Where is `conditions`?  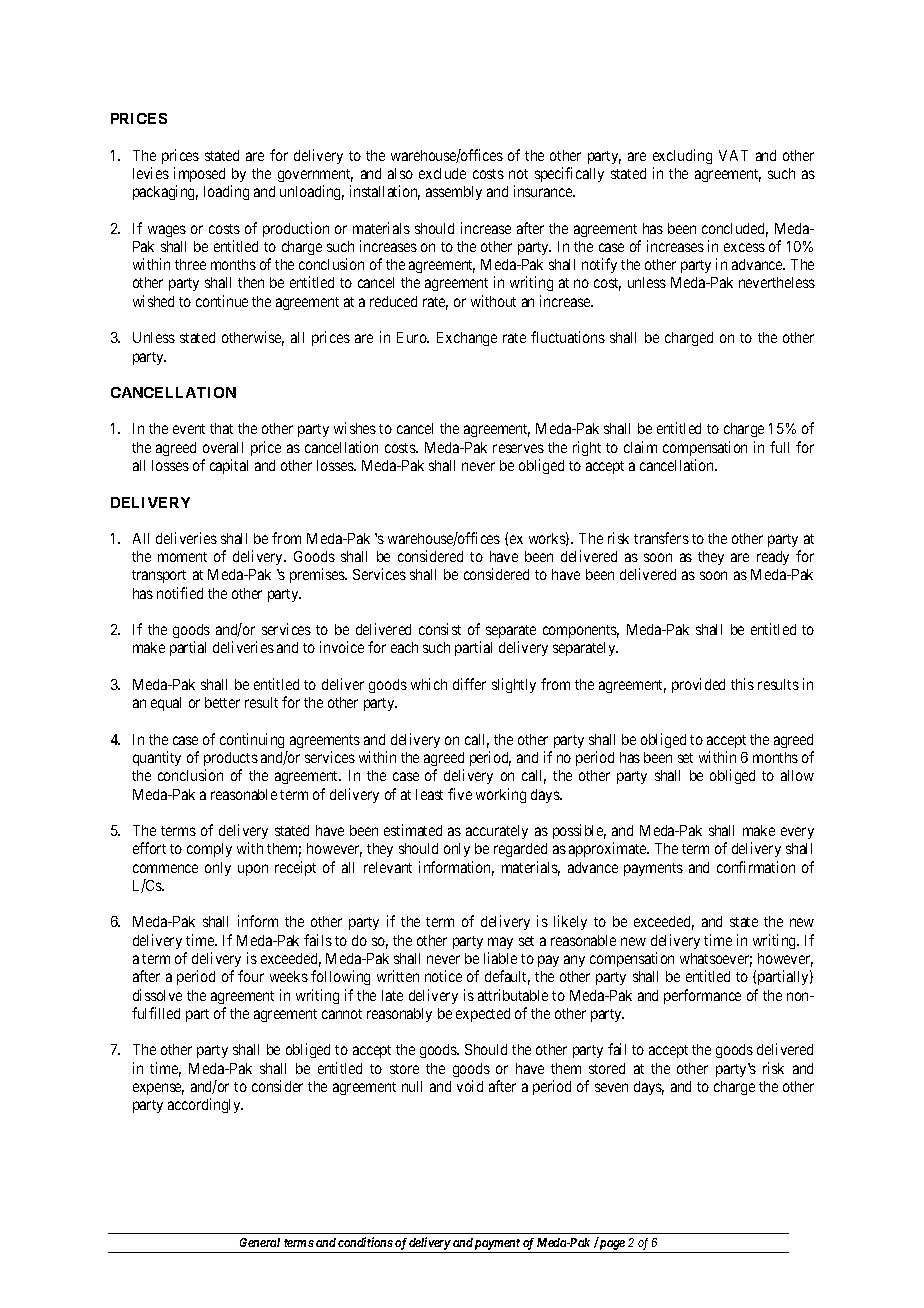
conditions is located at coordinates (365, 1242).
